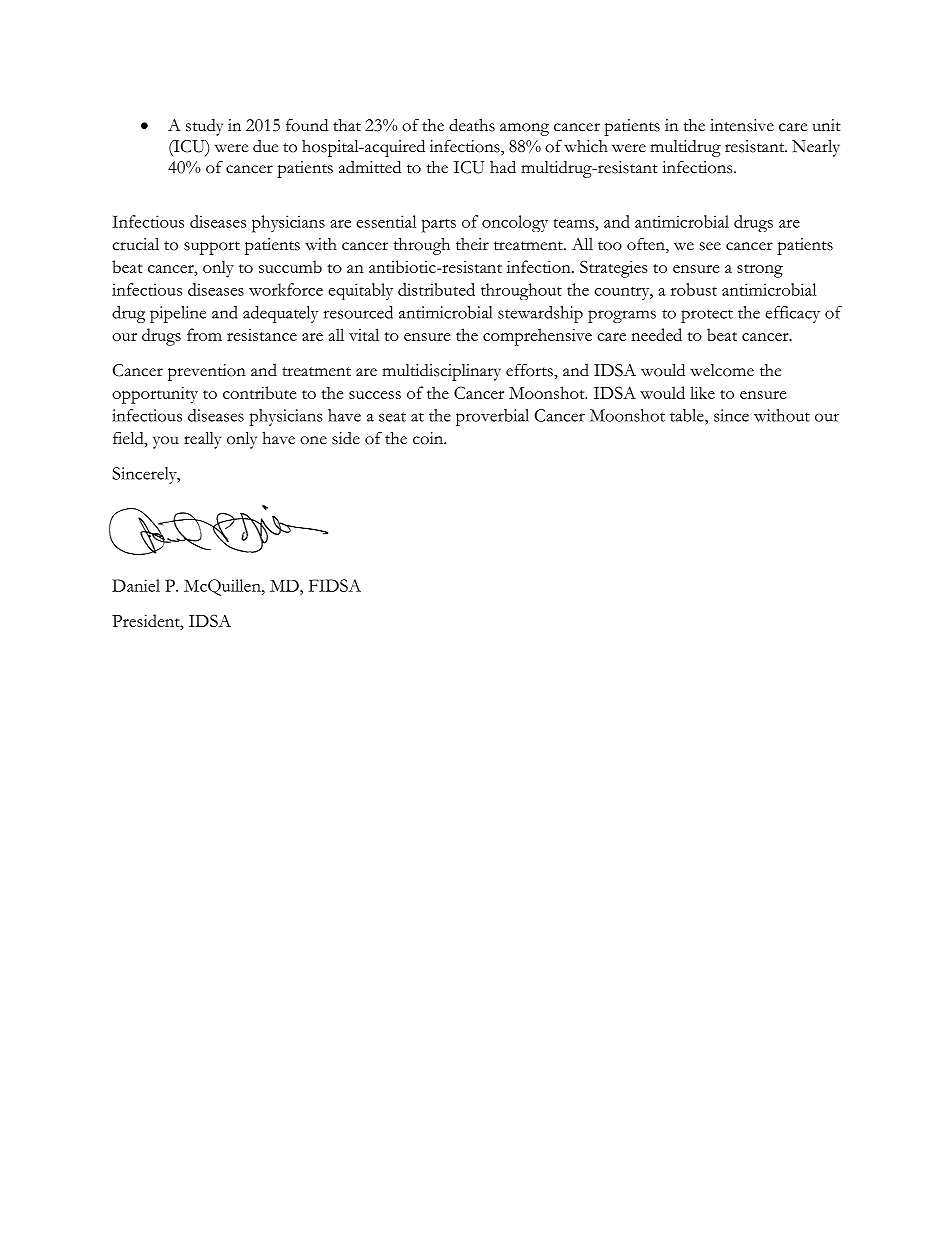  What do you see at coordinates (472, 125) in the page?
I see `deaths` at bounding box center [472, 125].
